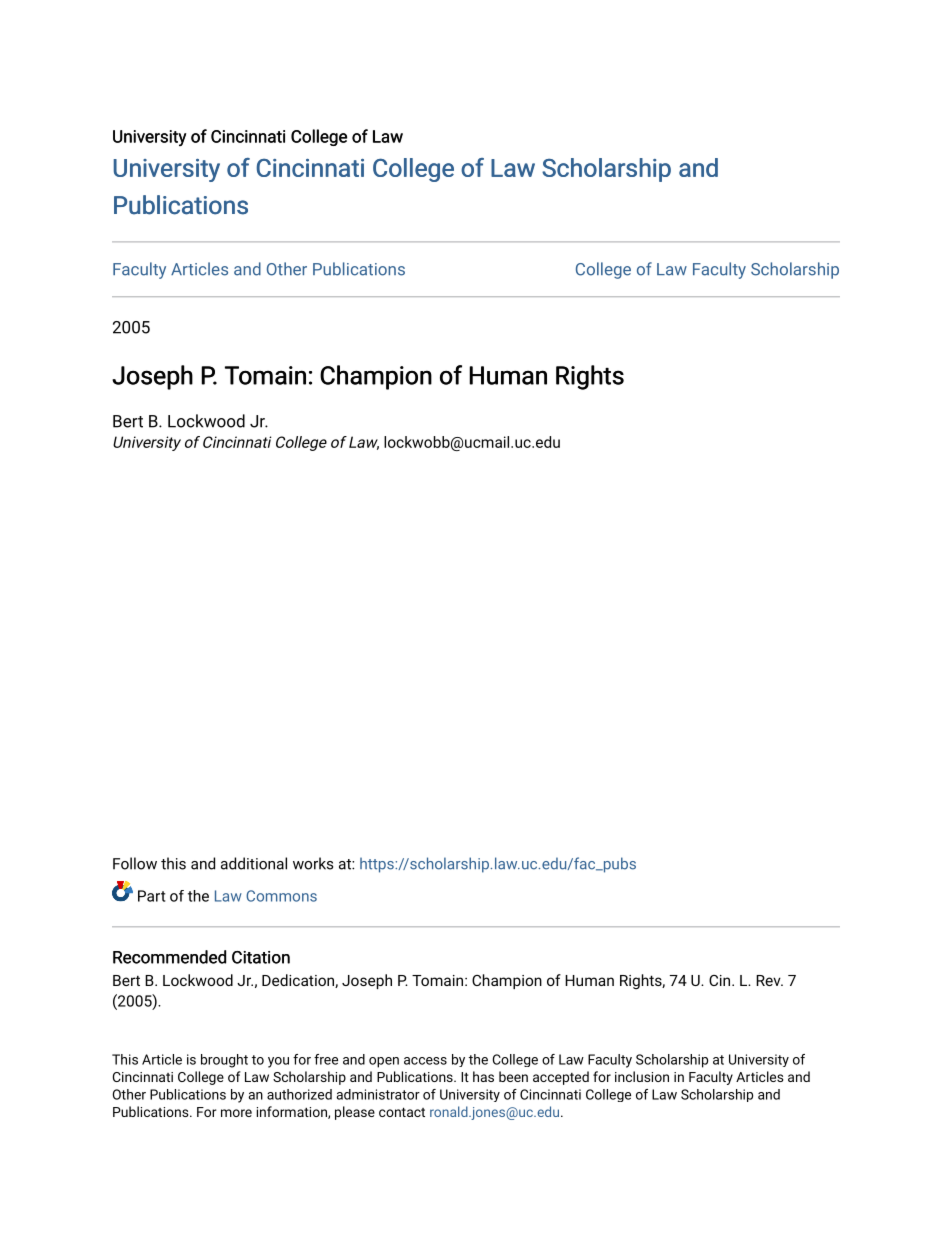  I want to click on Rev, so click(769, 980).
